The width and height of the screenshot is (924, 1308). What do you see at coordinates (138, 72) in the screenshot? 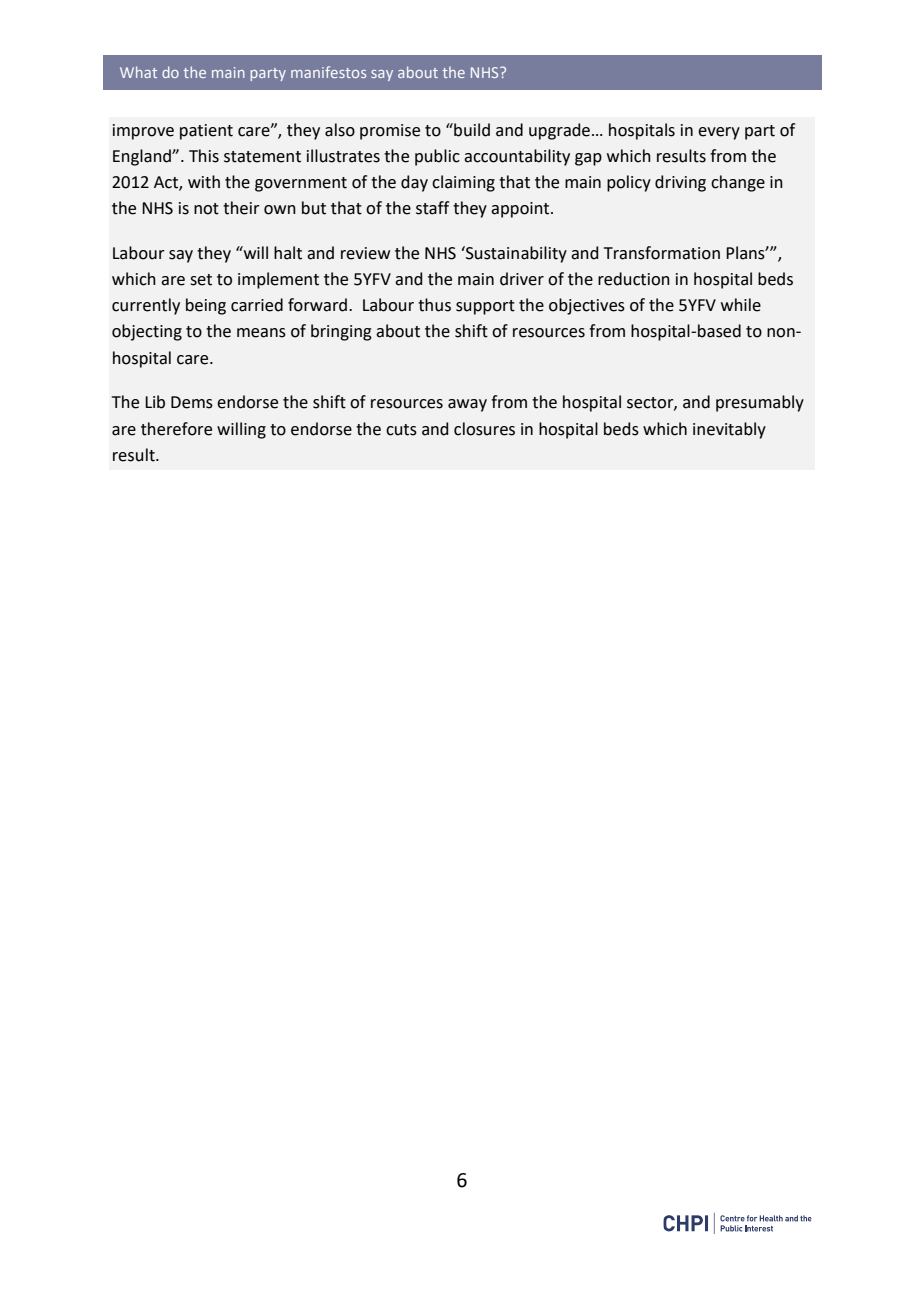
I see `What` at bounding box center [138, 72].
